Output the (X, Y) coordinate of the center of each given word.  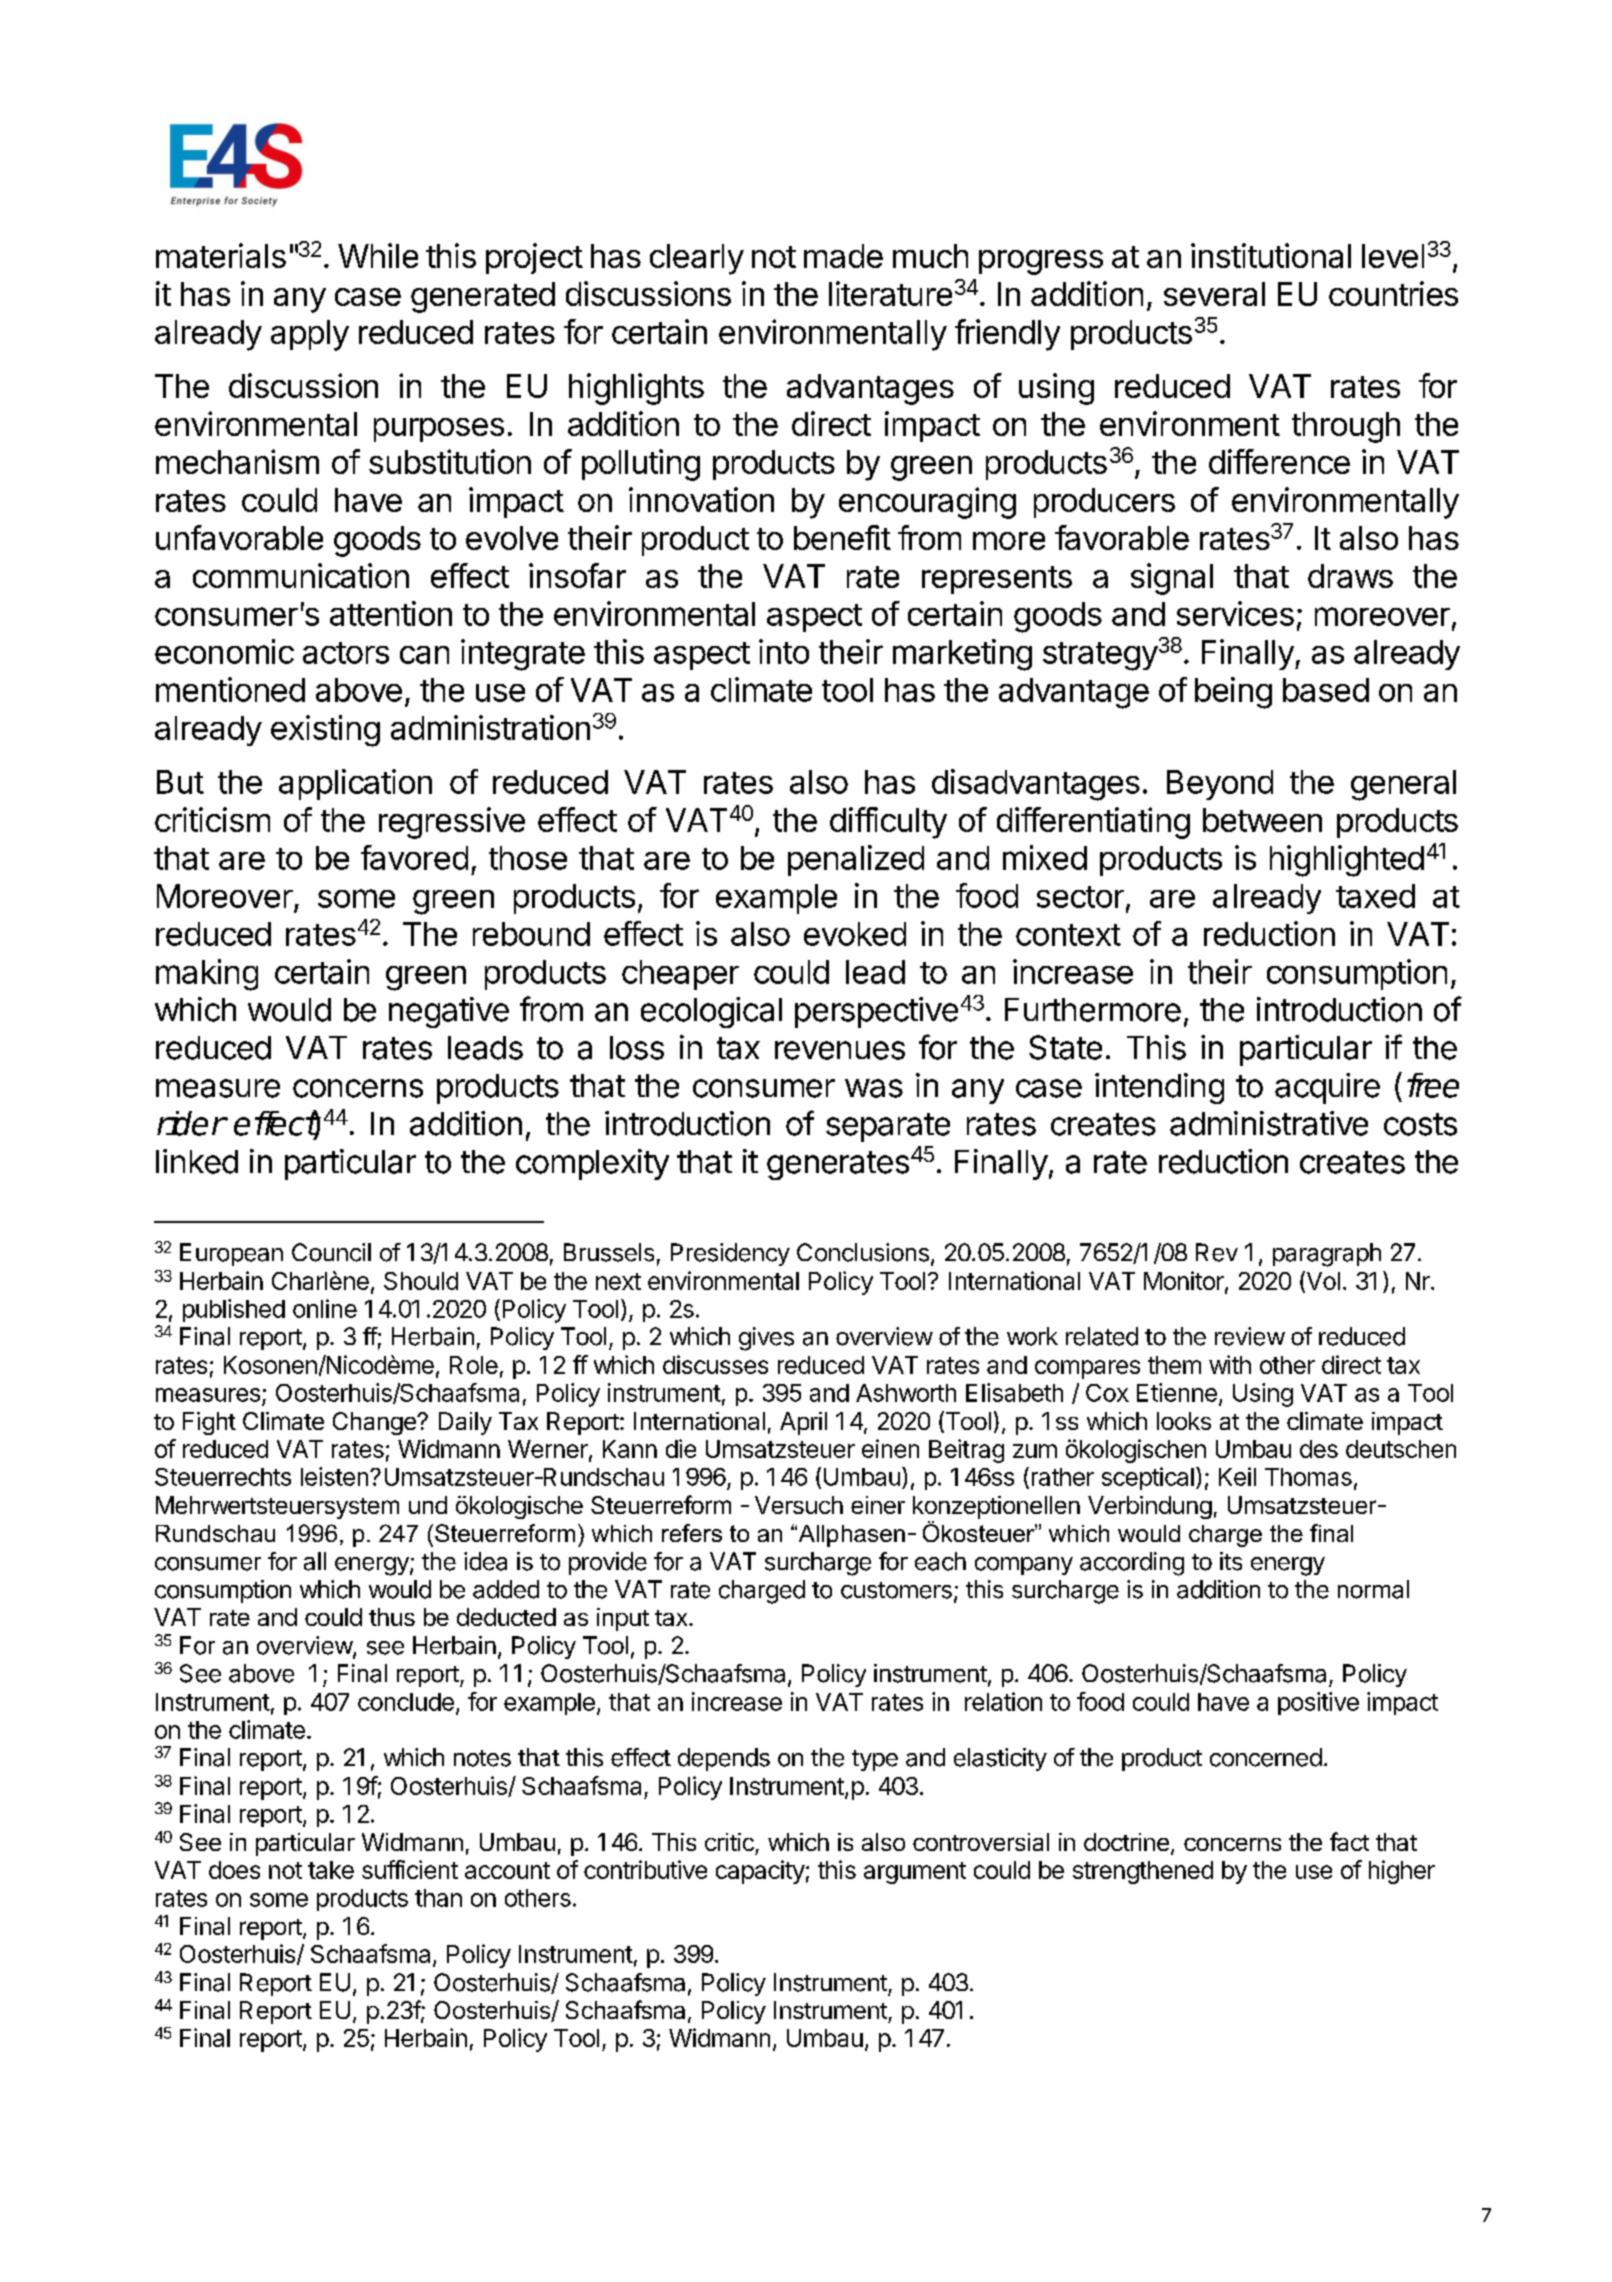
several (1214, 294)
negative (449, 1012)
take (331, 1870)
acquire (1327, 1088)
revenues (840, 1050)
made (843, 256)
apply (310, 335)
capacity (760, 1872)
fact (1349, 1841)
